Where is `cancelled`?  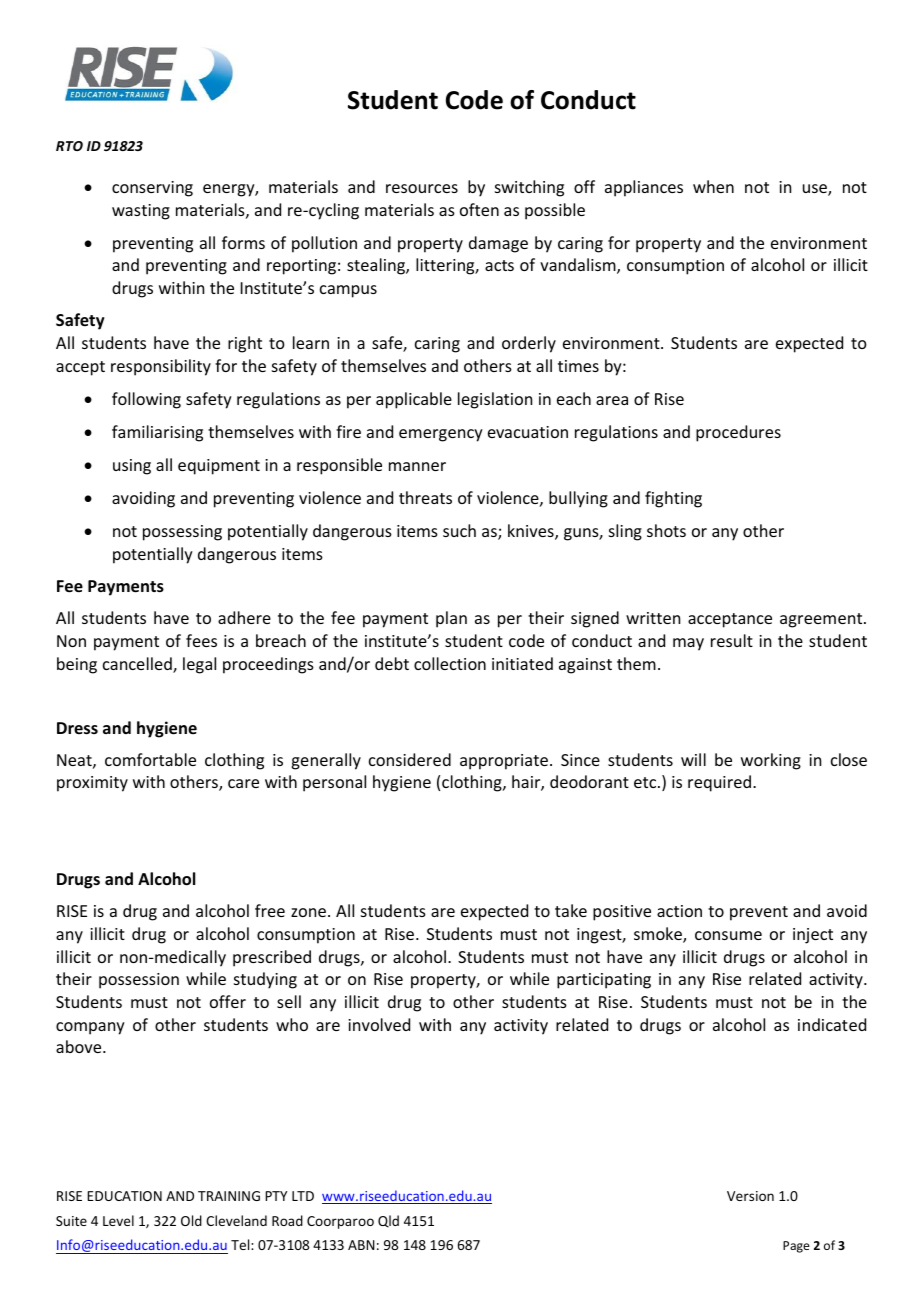 cancelled is located at coordinates (138, 665).
